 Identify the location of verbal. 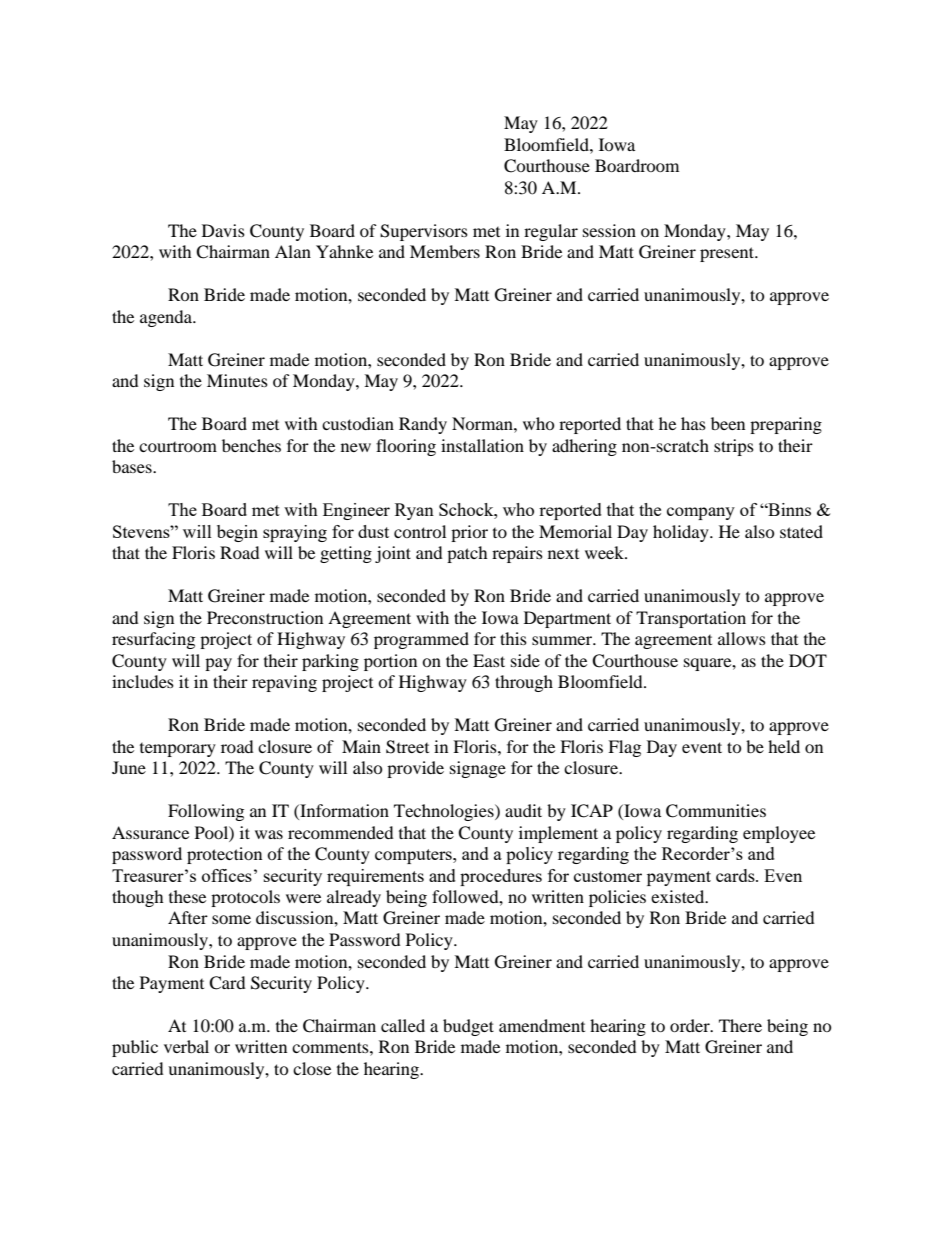
(186, 1046).
